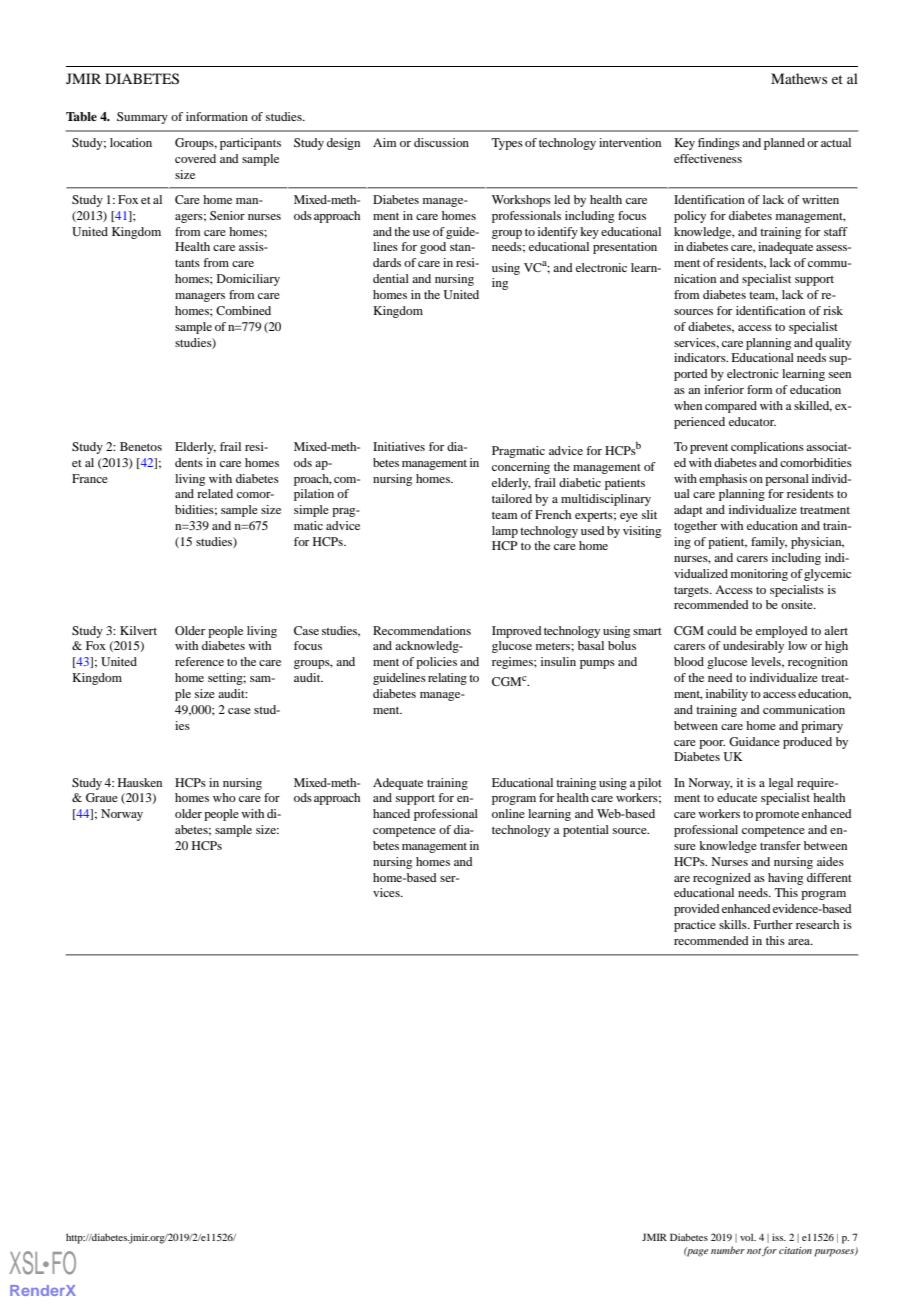 The height and width of the image is (1308, 924). Describe the element at coordinates (224, 797) in the image. I see `who` at that location.
